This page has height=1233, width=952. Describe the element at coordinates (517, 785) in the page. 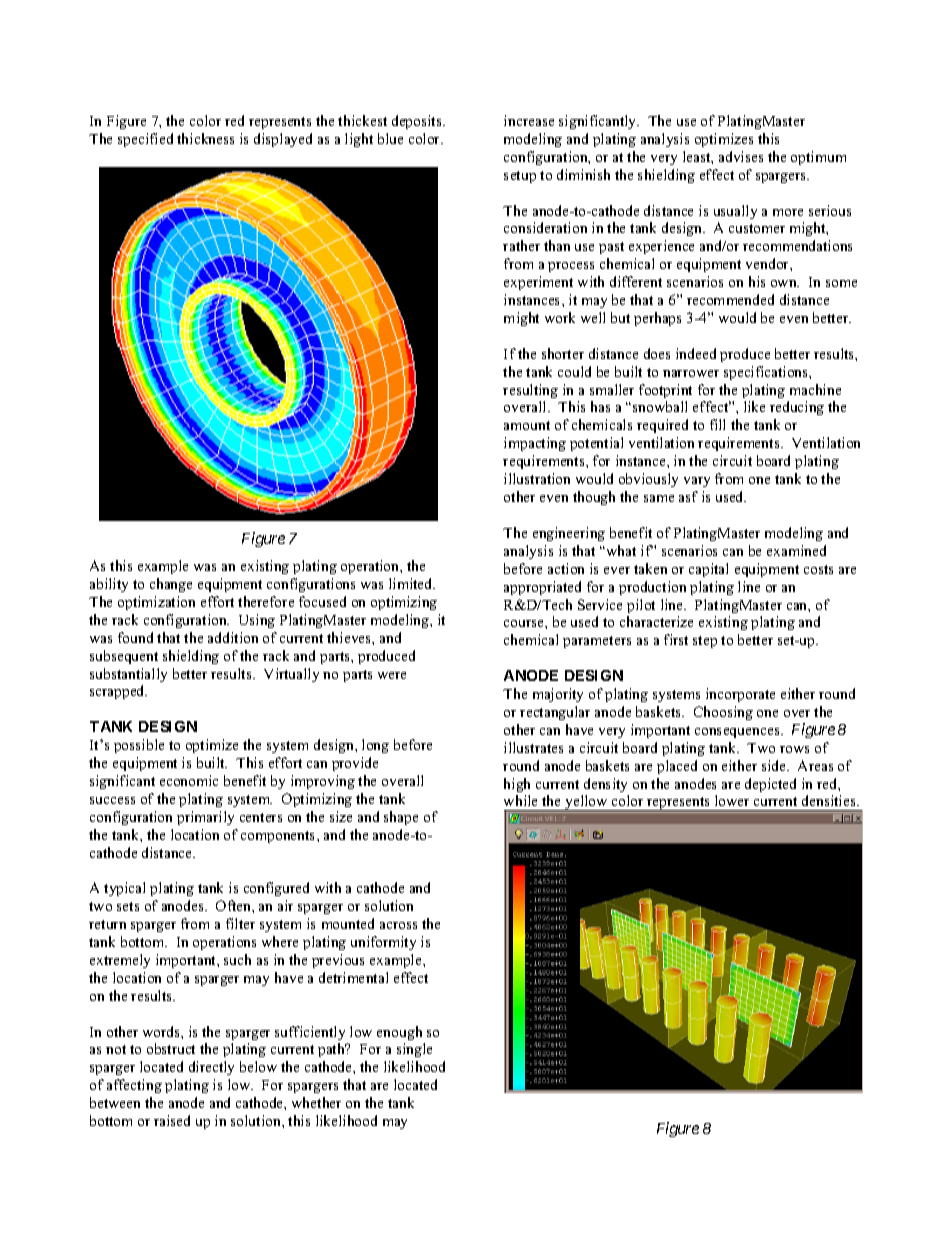

I see `high` at that location.
